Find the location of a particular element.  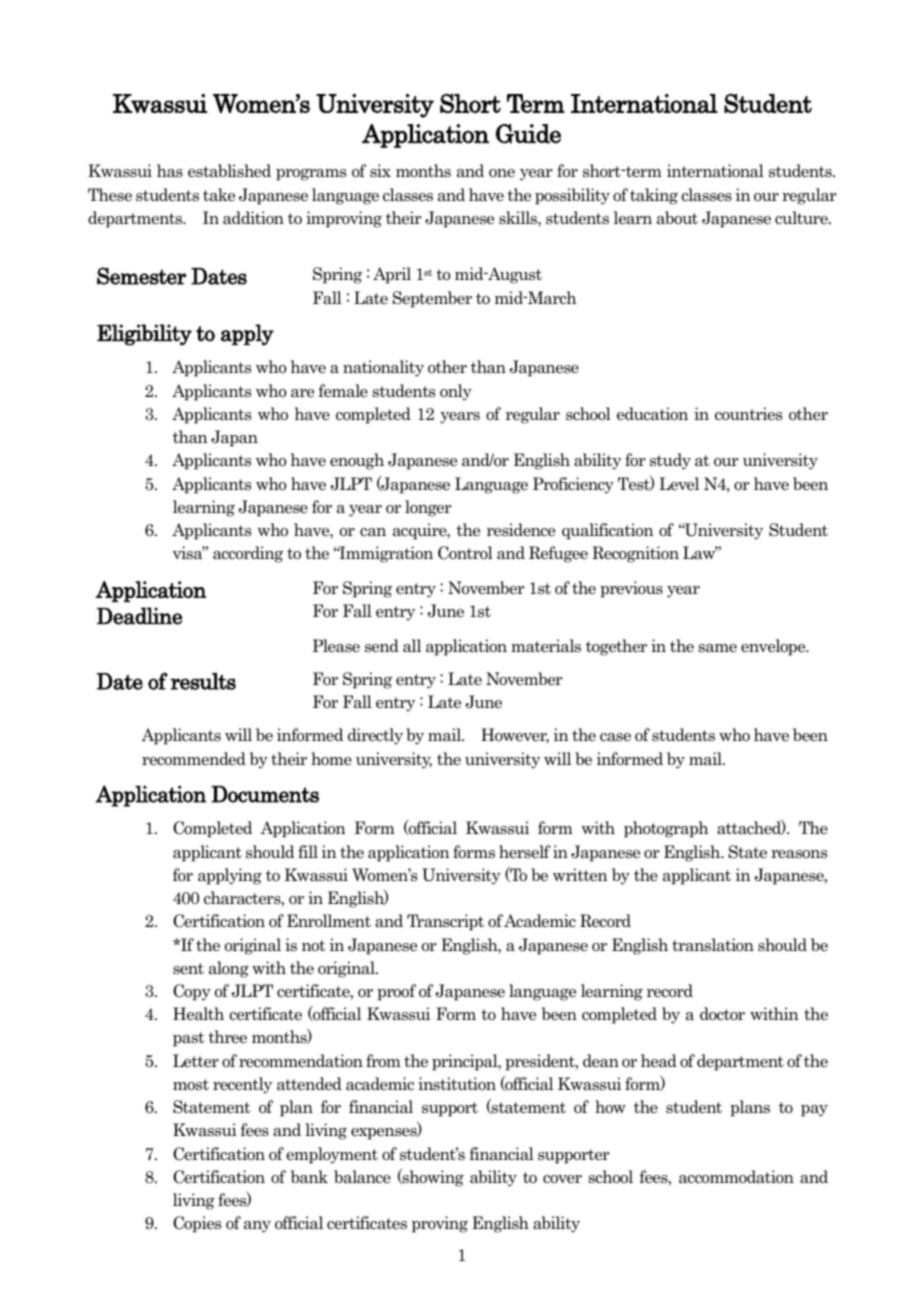

photograph is located at coordinates (666, 829).
